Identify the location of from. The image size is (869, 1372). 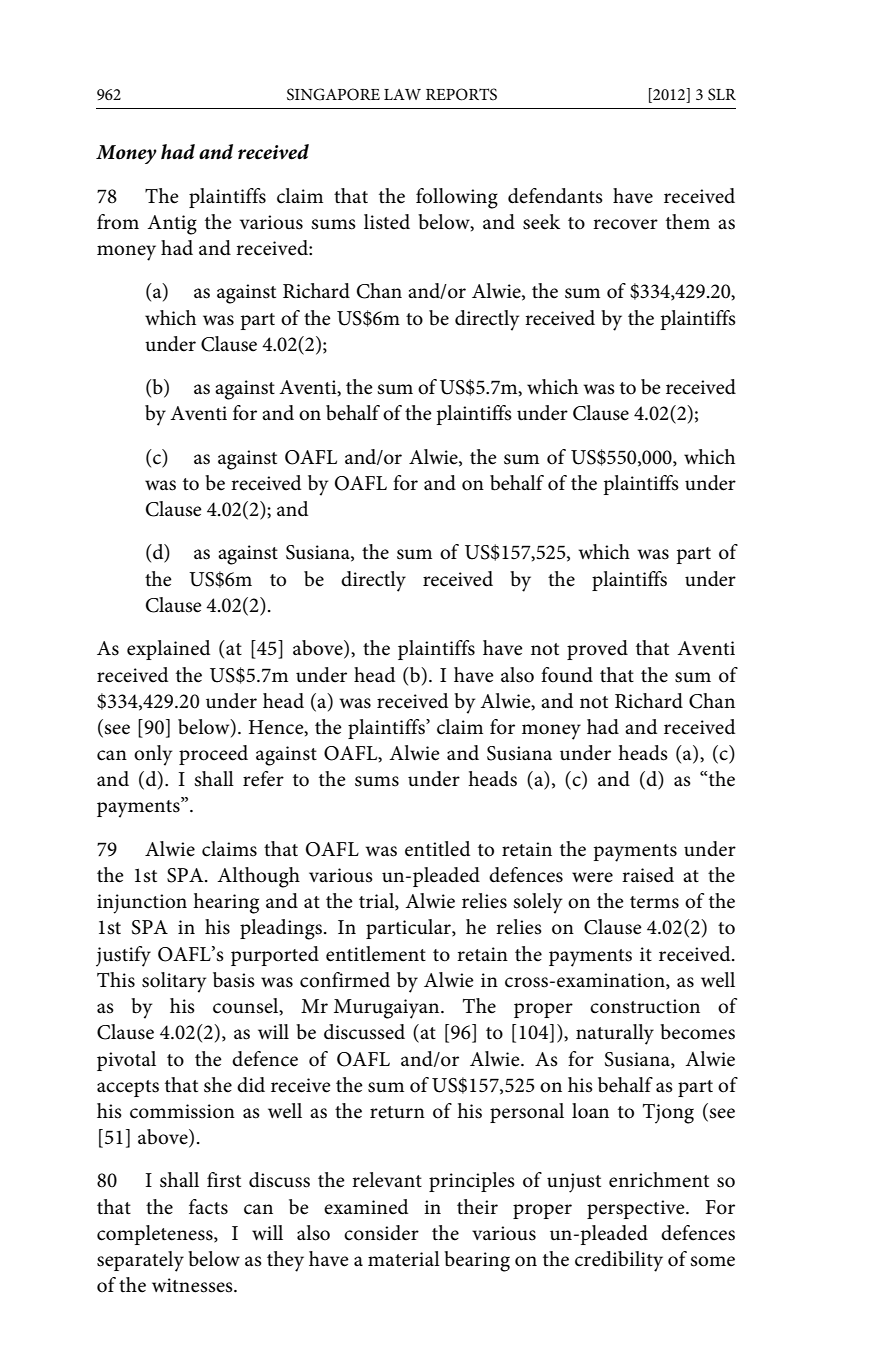
(118, 222).
